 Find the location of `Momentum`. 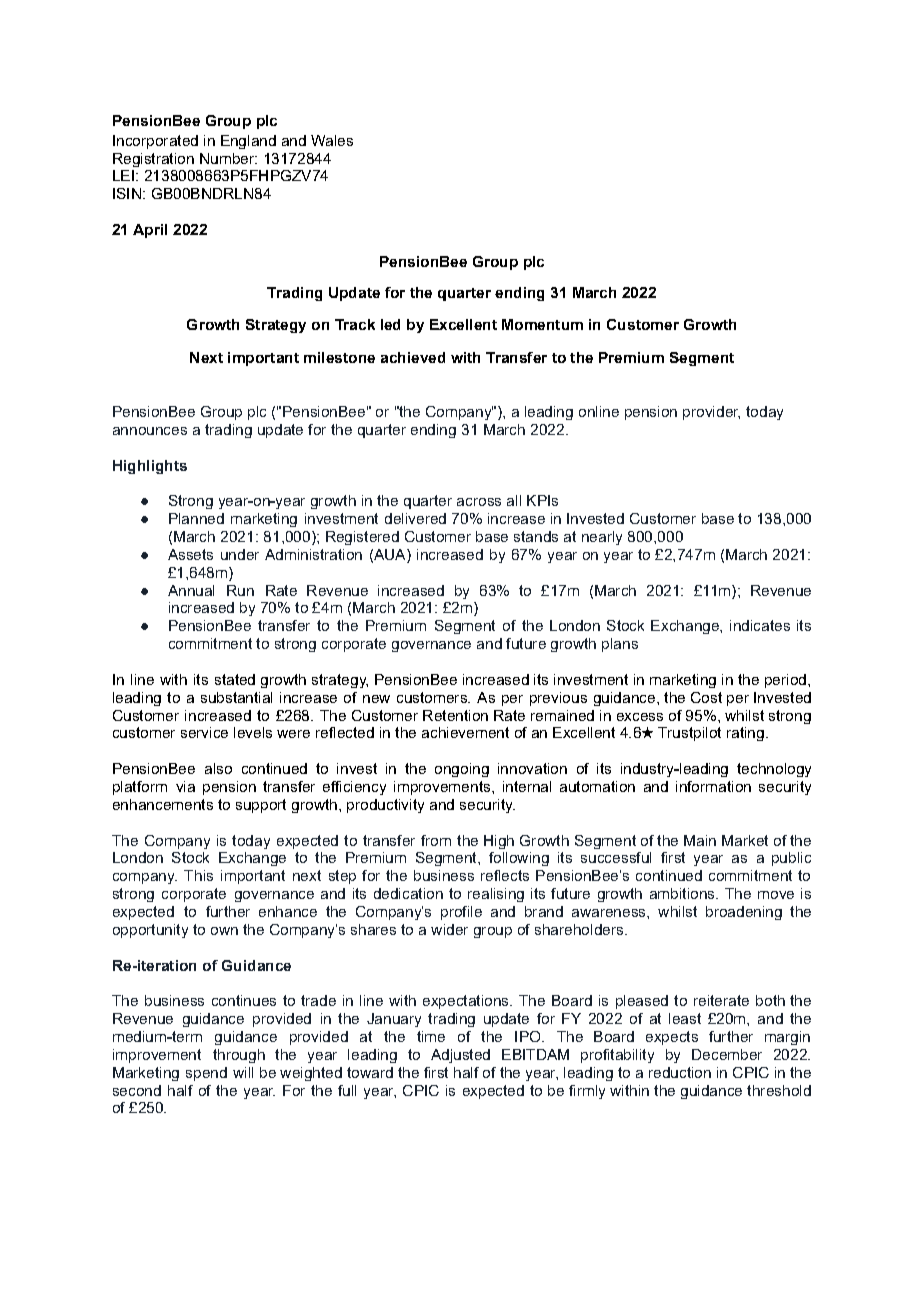

Momentum is located at coordinates (542, 324).
